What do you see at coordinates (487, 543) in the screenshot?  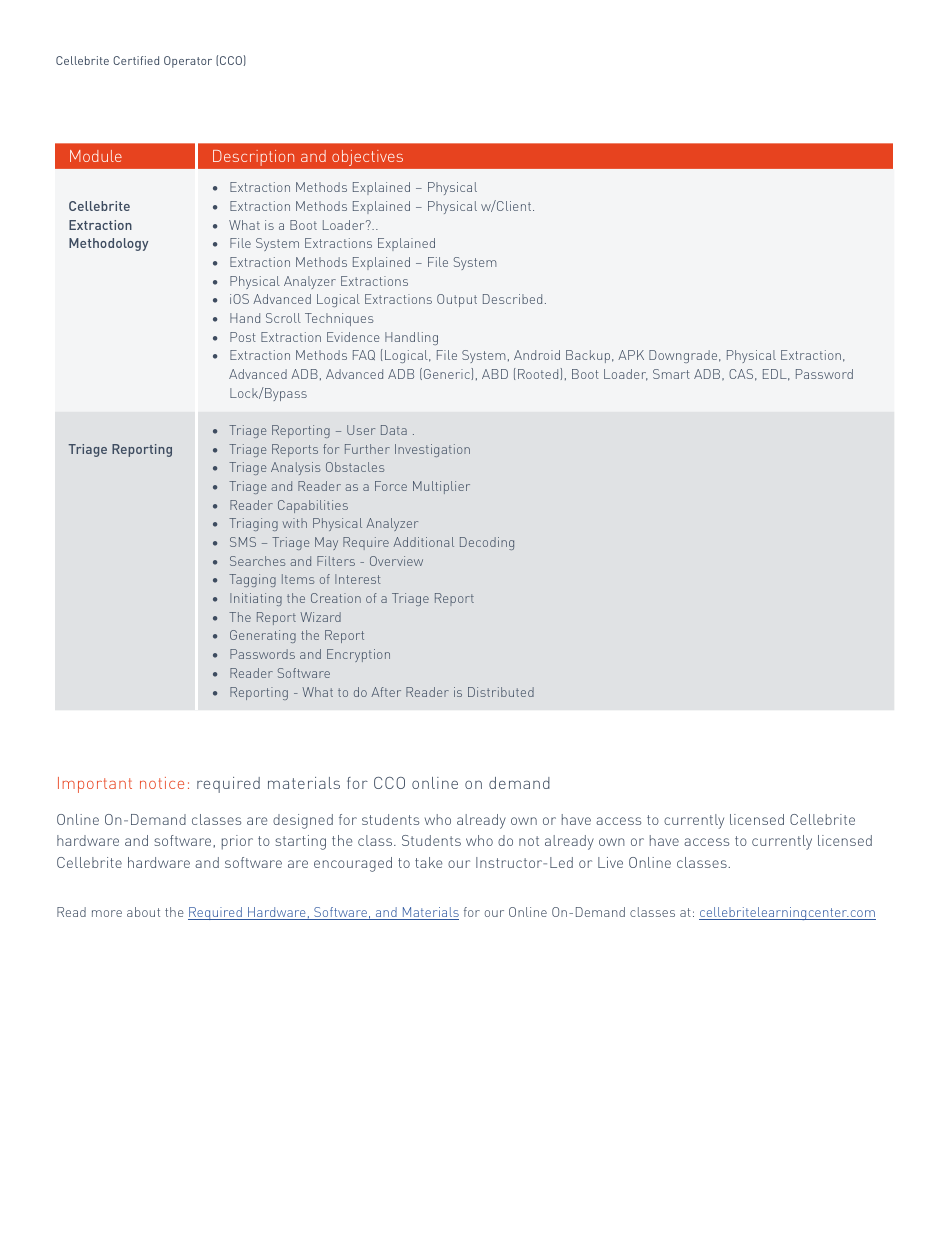 I see `Decoding` at bounding box center [487, 543].
